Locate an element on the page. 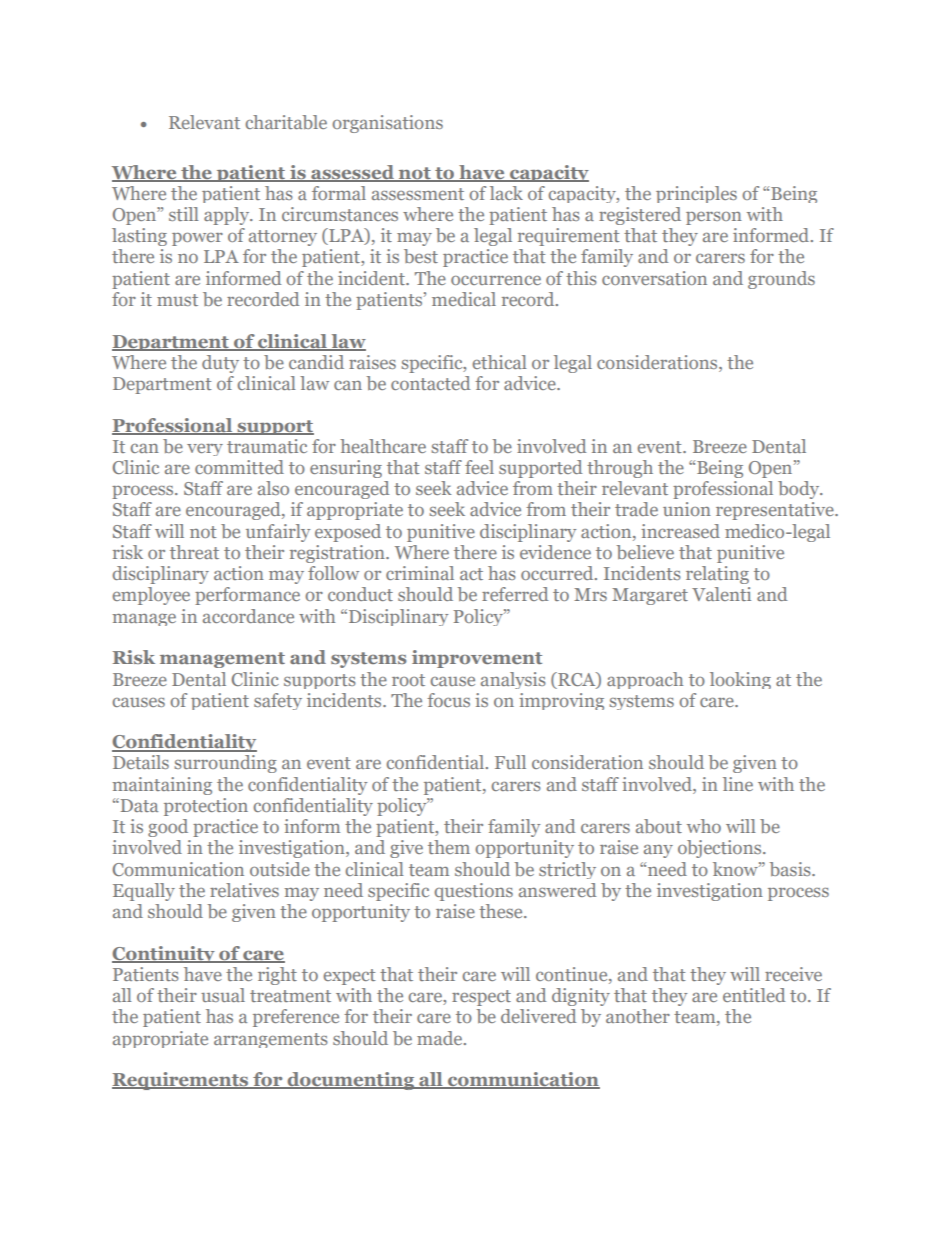 This page has height=1233, width=952. charitable is located at coordinates (286, 122).
